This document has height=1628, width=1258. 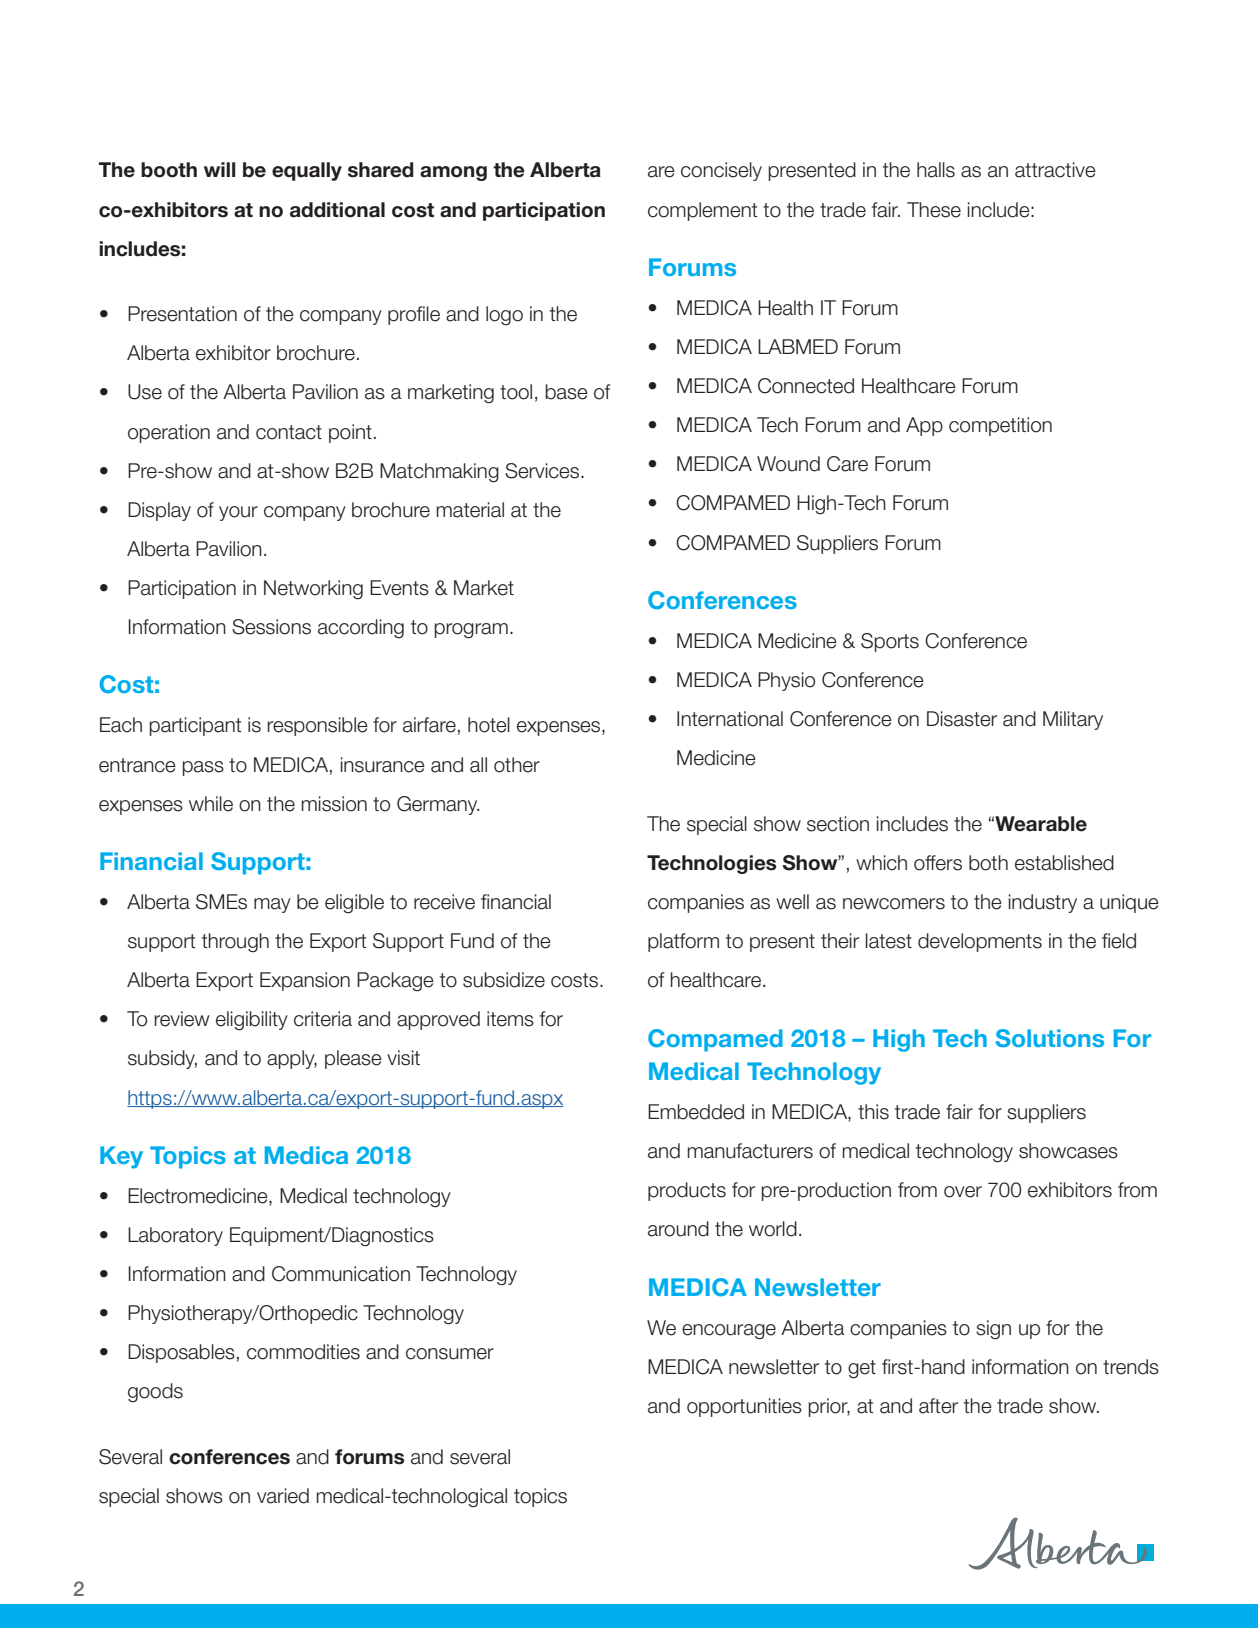 I want to click on Disaster, so click(x=962, y=719).
